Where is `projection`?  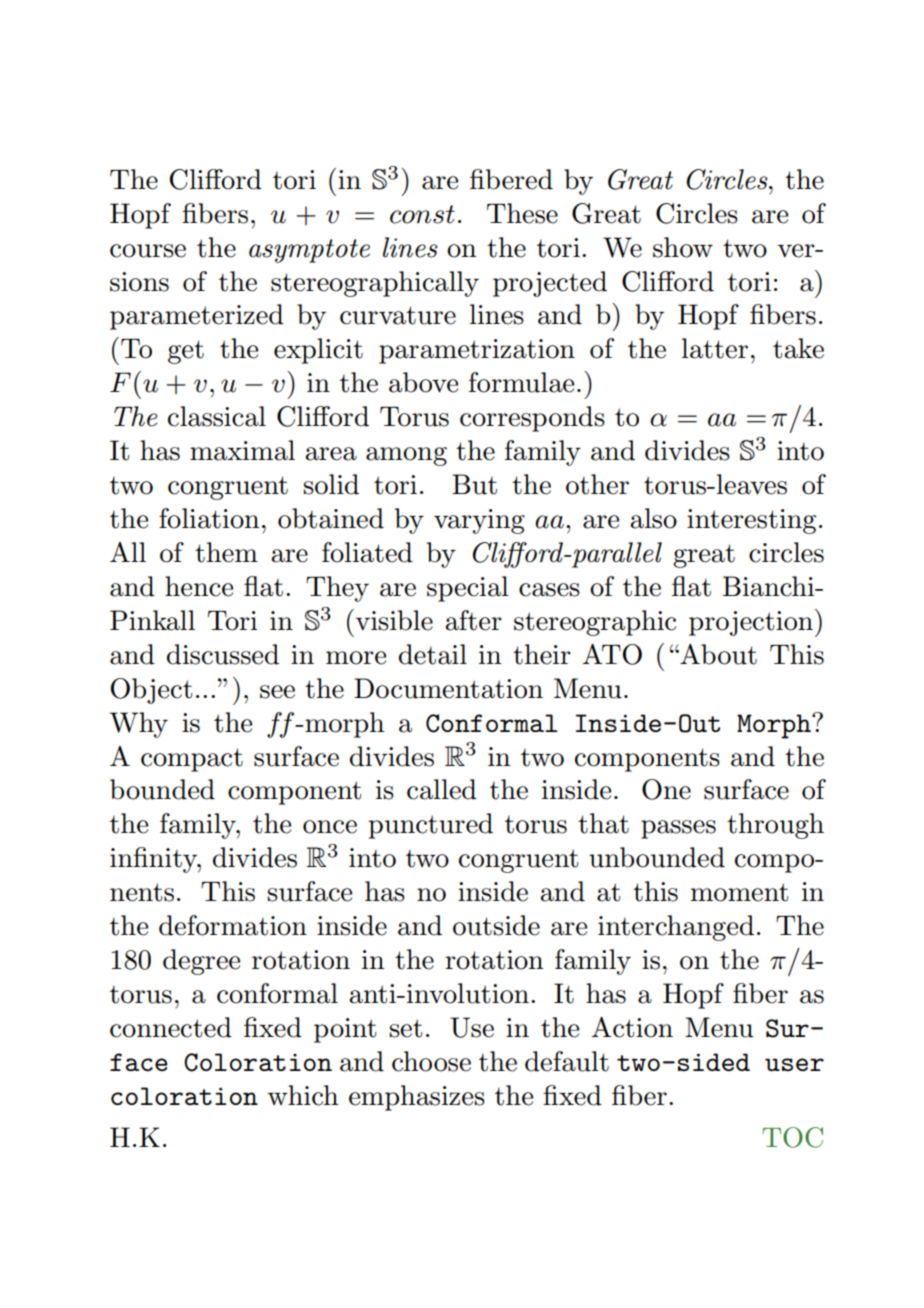 projection is located at coordinates (751, 623).
